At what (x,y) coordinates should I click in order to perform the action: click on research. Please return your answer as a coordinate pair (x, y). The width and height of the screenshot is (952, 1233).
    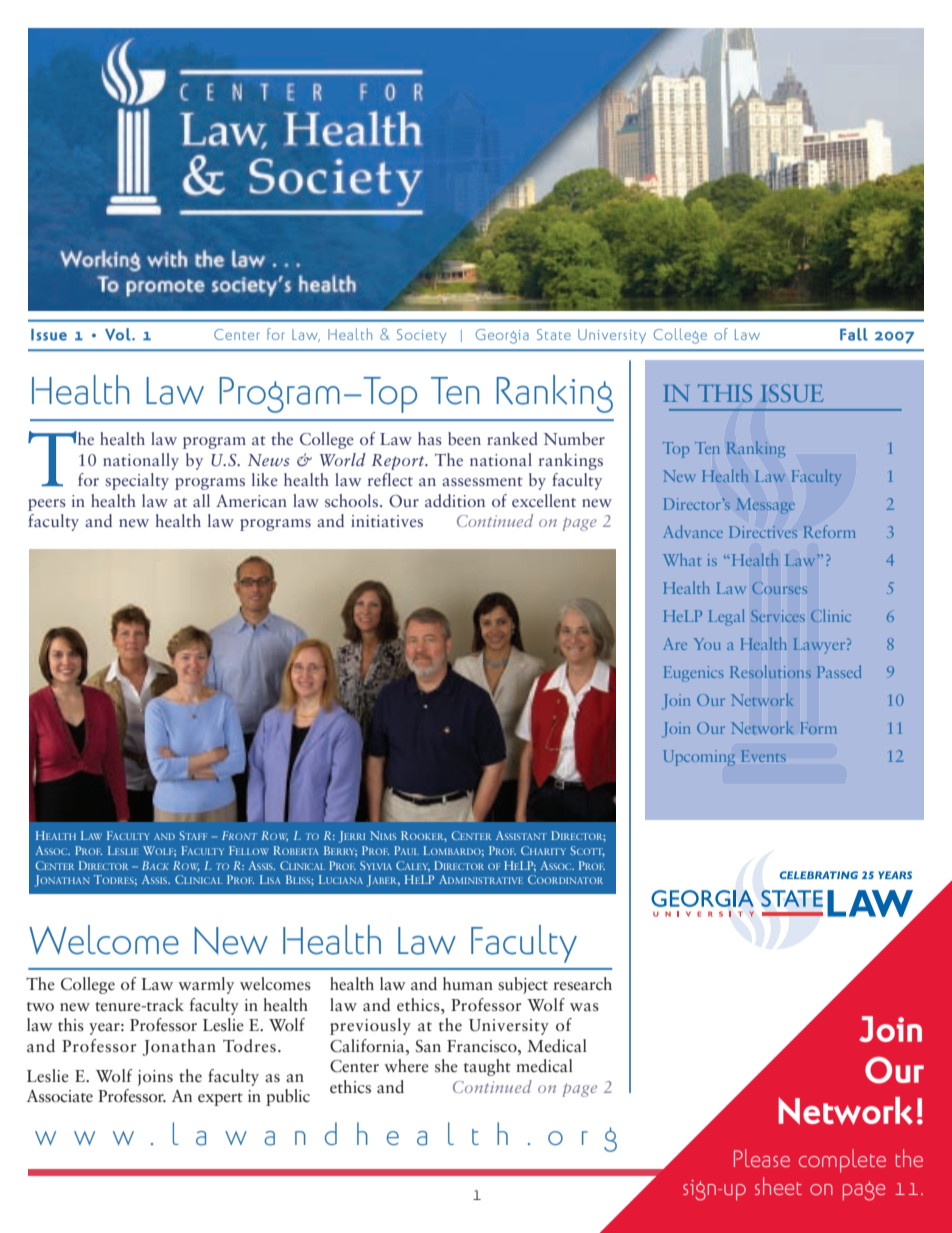
    Looking at the image, I should click on (582, 984).
